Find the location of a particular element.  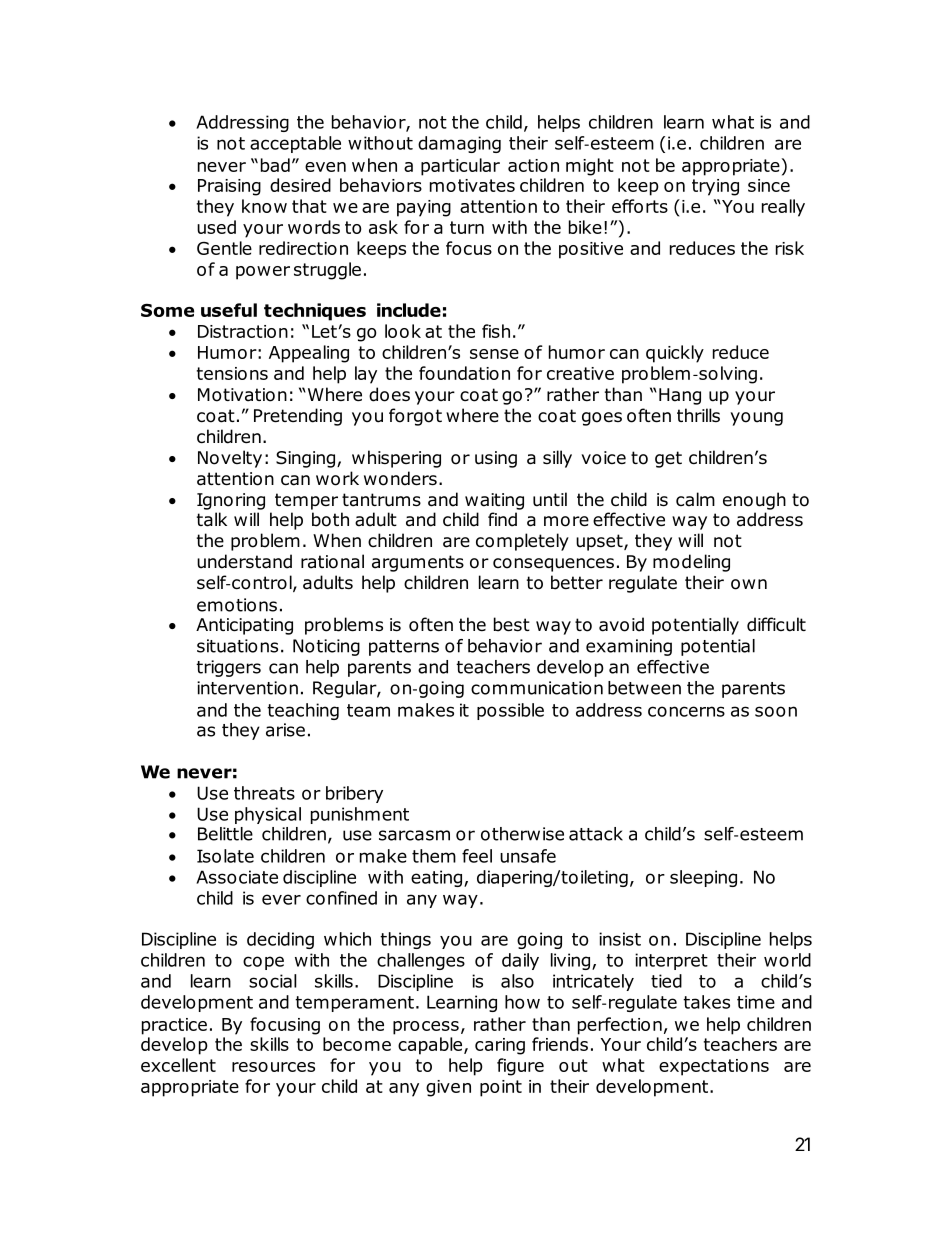

resources is located at coordinates (273, 1067).
